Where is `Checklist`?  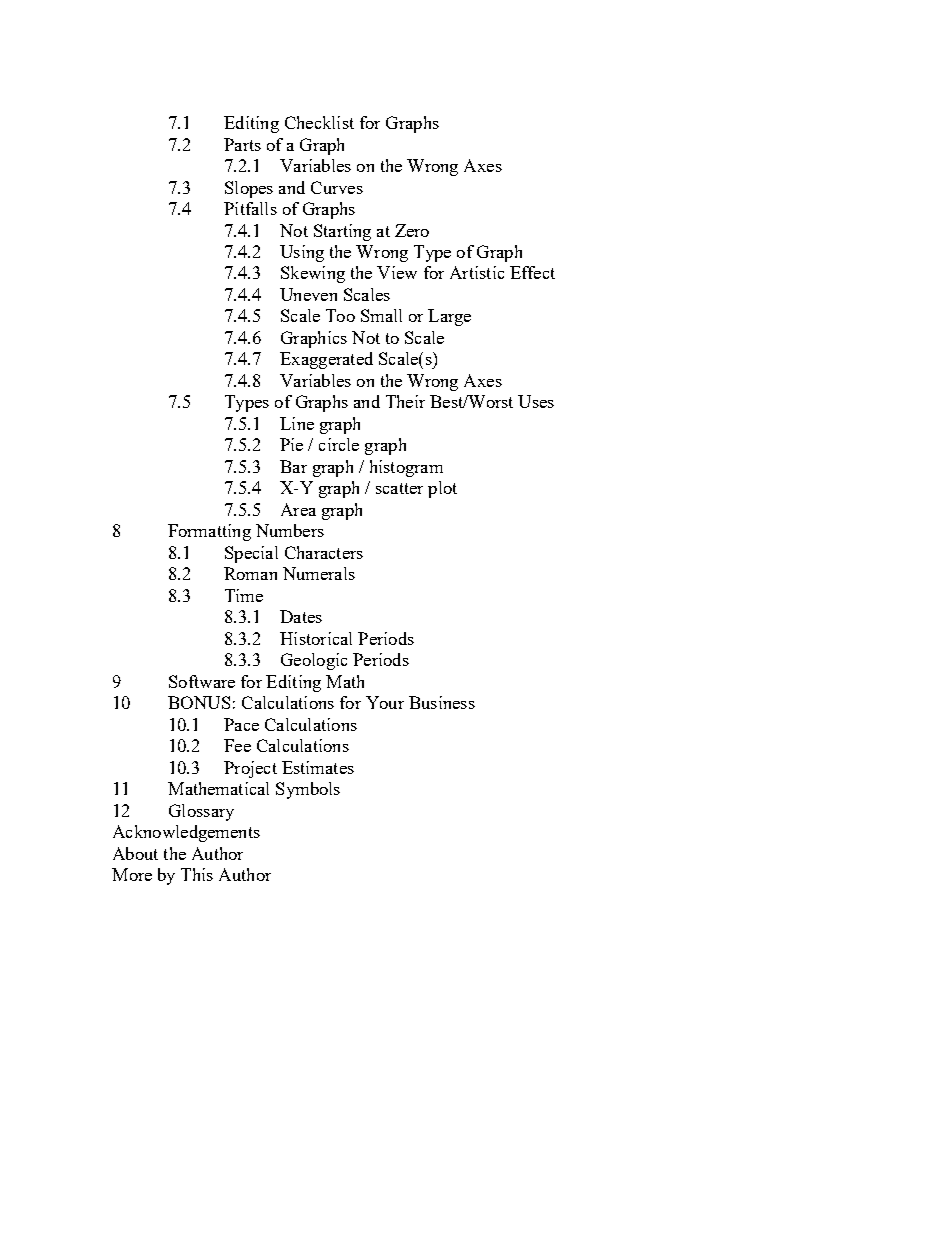 Checklist is located at coordinates (319, 122).
